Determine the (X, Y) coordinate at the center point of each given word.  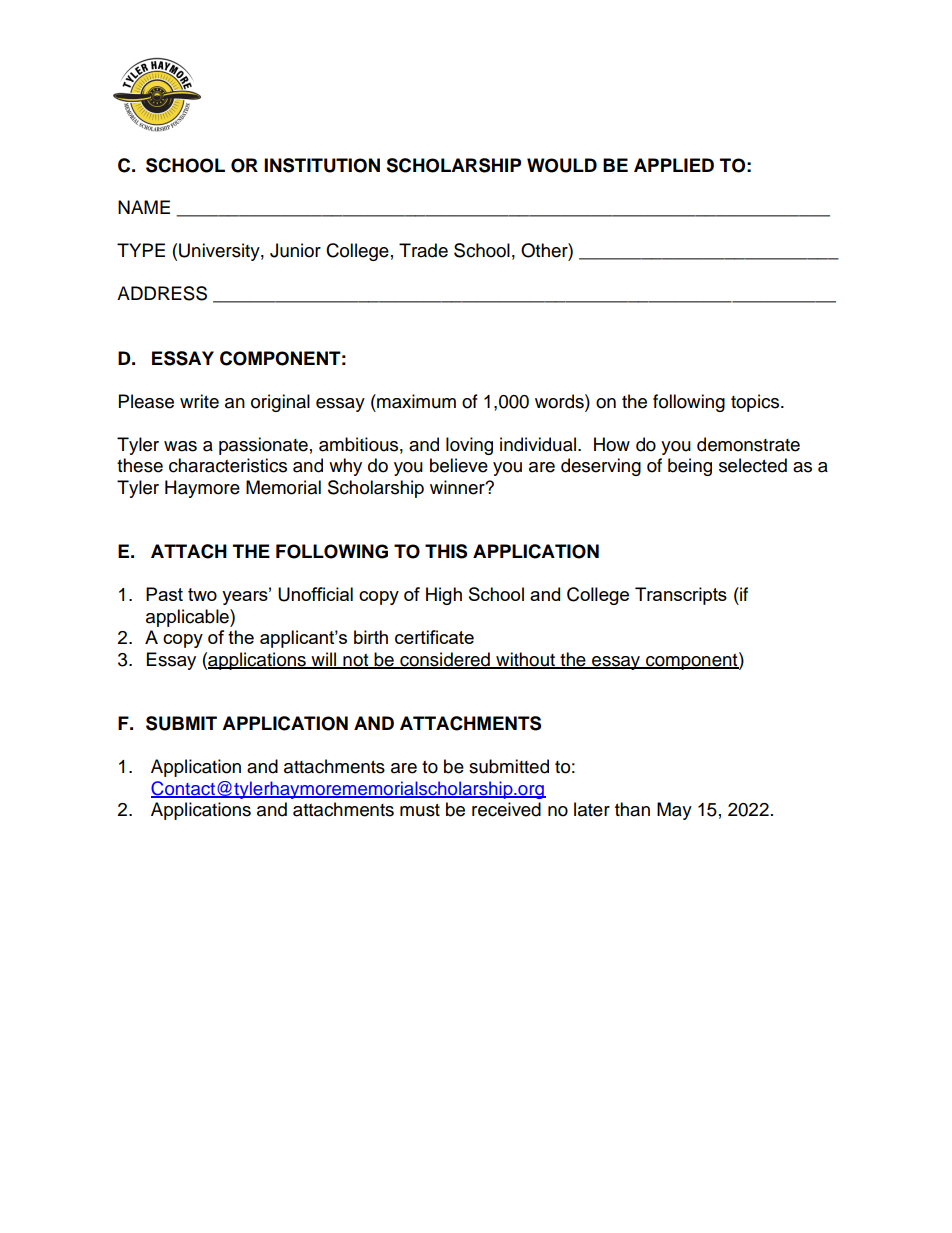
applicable (188, 618)
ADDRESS (162, 293)
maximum (415, 401)
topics (756, 403)
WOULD (562, 165)
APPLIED (674, 165)
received (506, 809)
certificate (434, 637)
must (420, 810)
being (690, 467)
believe (459, 465)
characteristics (228, 465)
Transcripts (681, 596)
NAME (144, 207)
